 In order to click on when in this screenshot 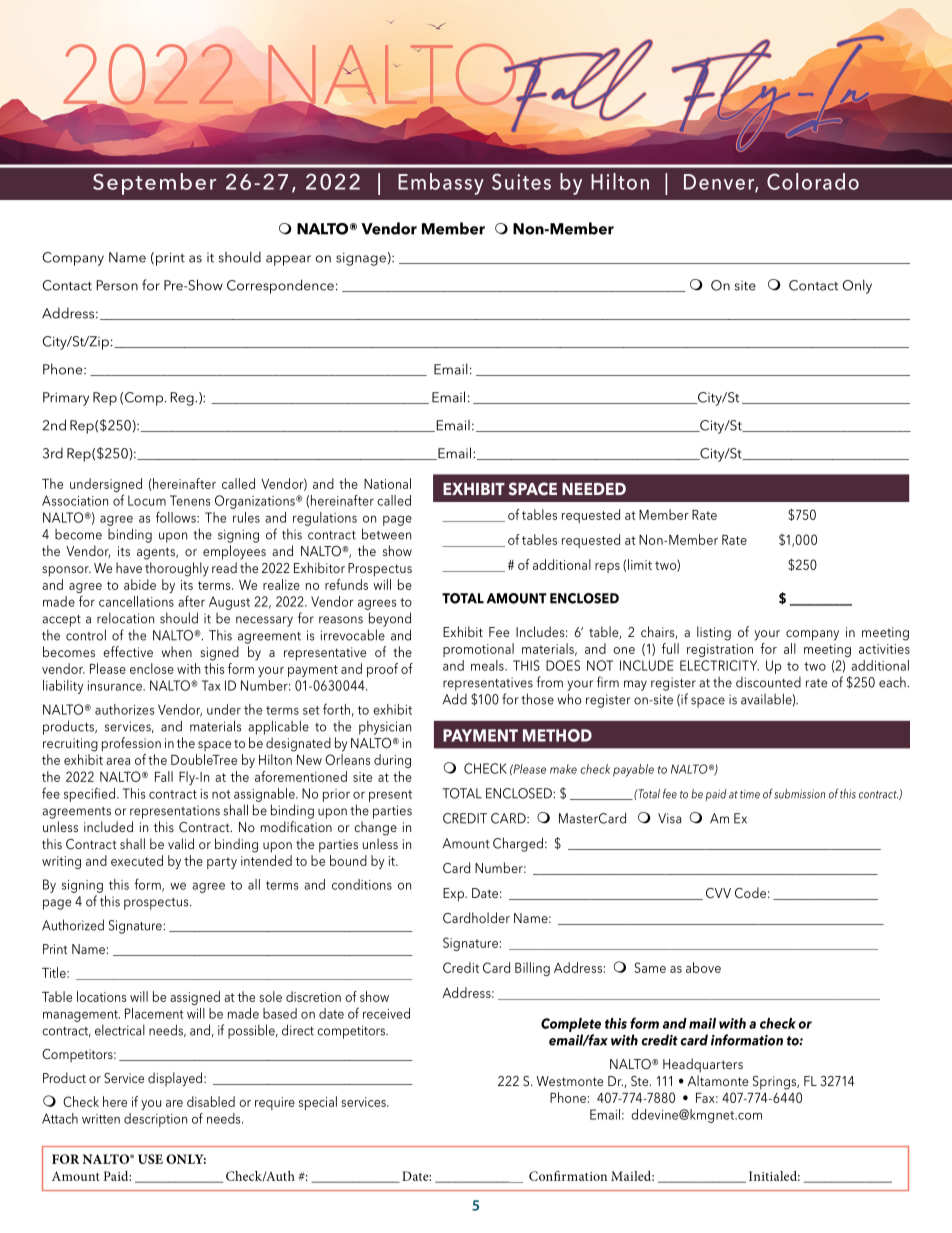, I will do `click(176, 651)`.
